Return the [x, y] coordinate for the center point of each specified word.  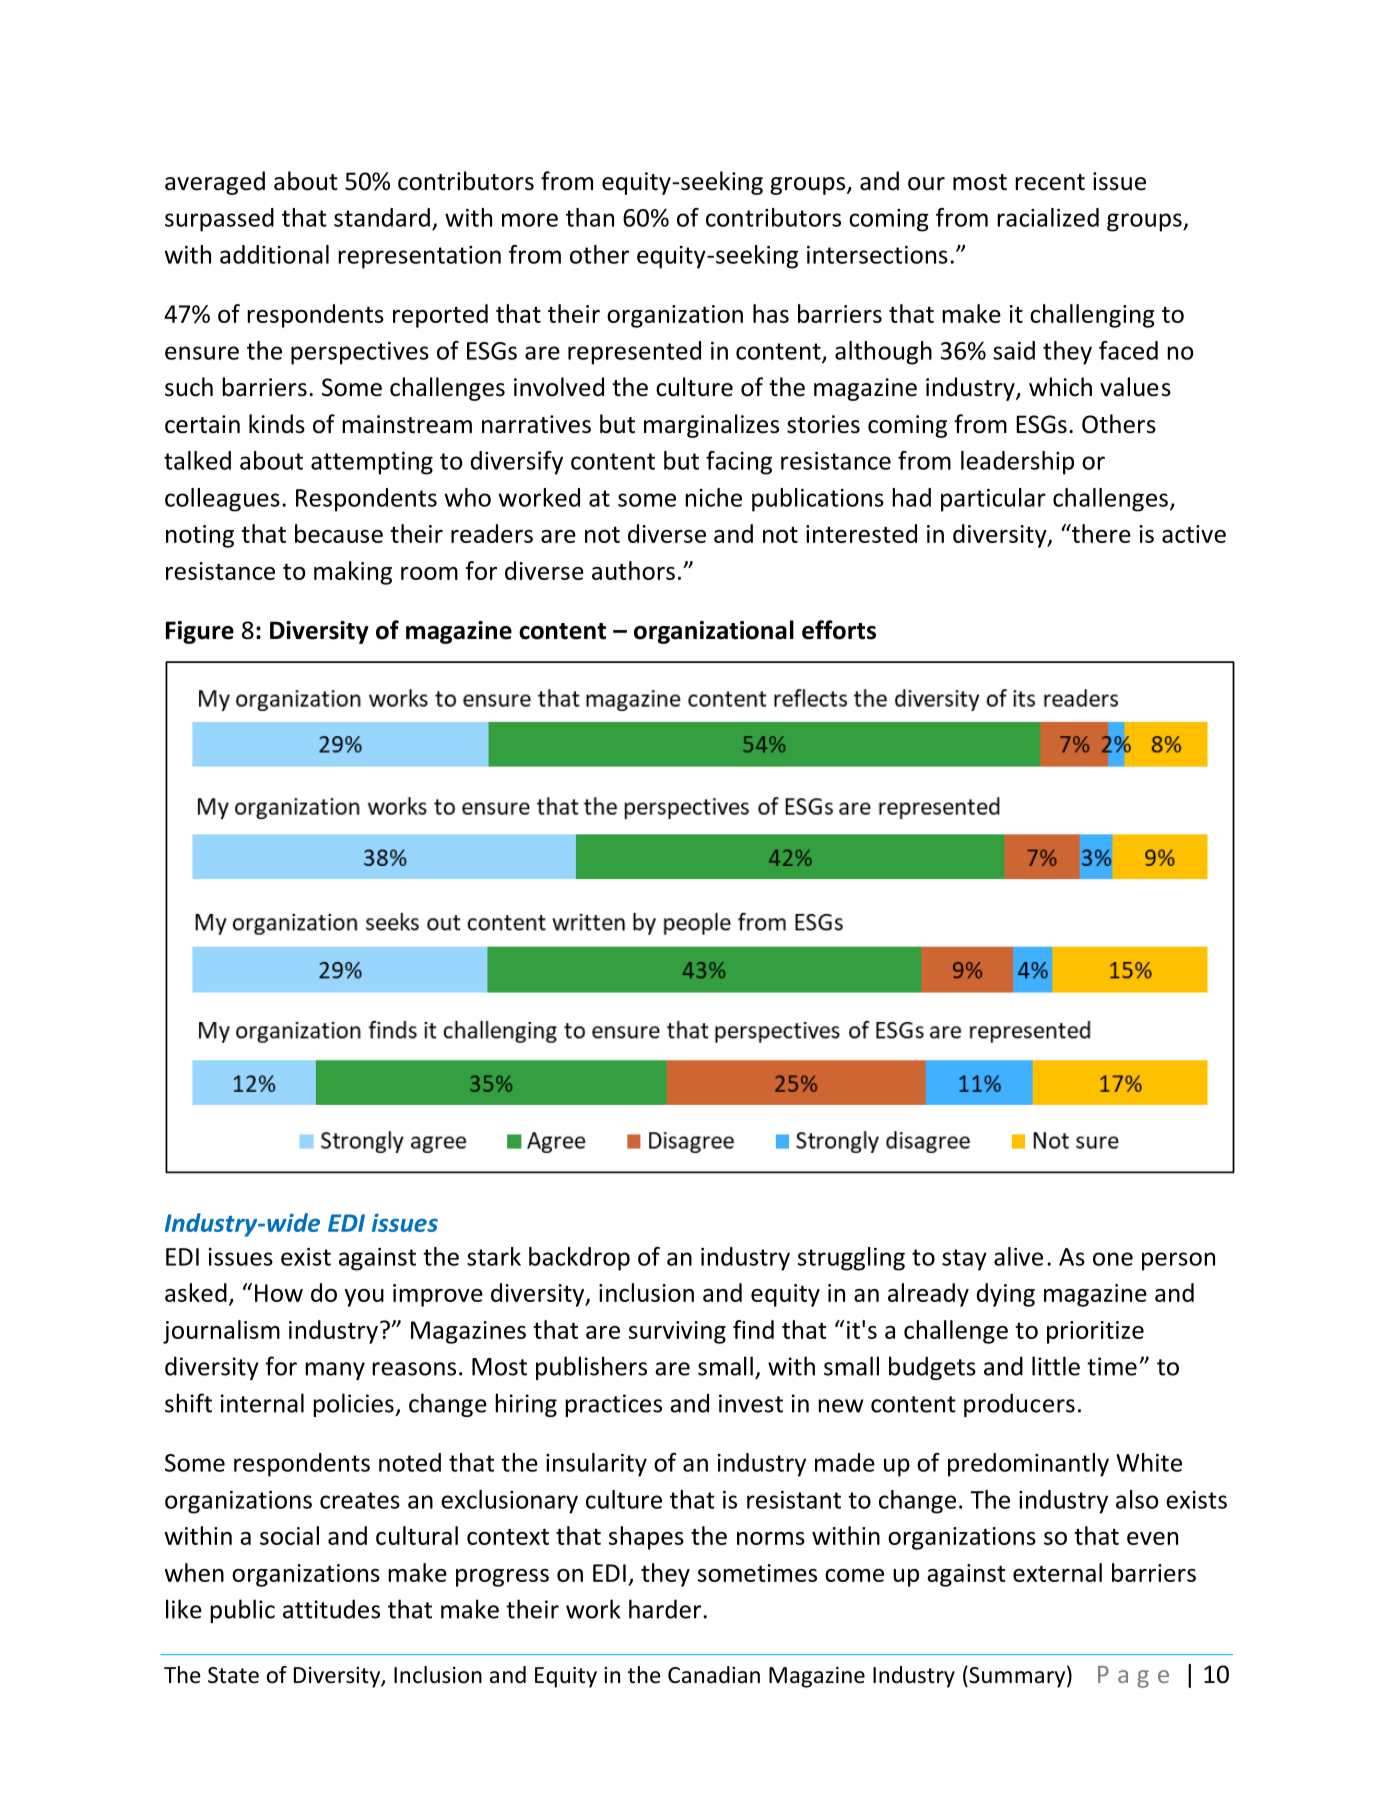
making [353, 573]
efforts [839, 630]
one [1113, 1259]
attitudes [331, 1609]
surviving [677, 1332]
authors [633, 570]
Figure [200, 632]
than [590, 217]
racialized [1048, 217]
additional [274, 254]
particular [993, 500]
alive [1018, 1256]
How [279, 1293]
